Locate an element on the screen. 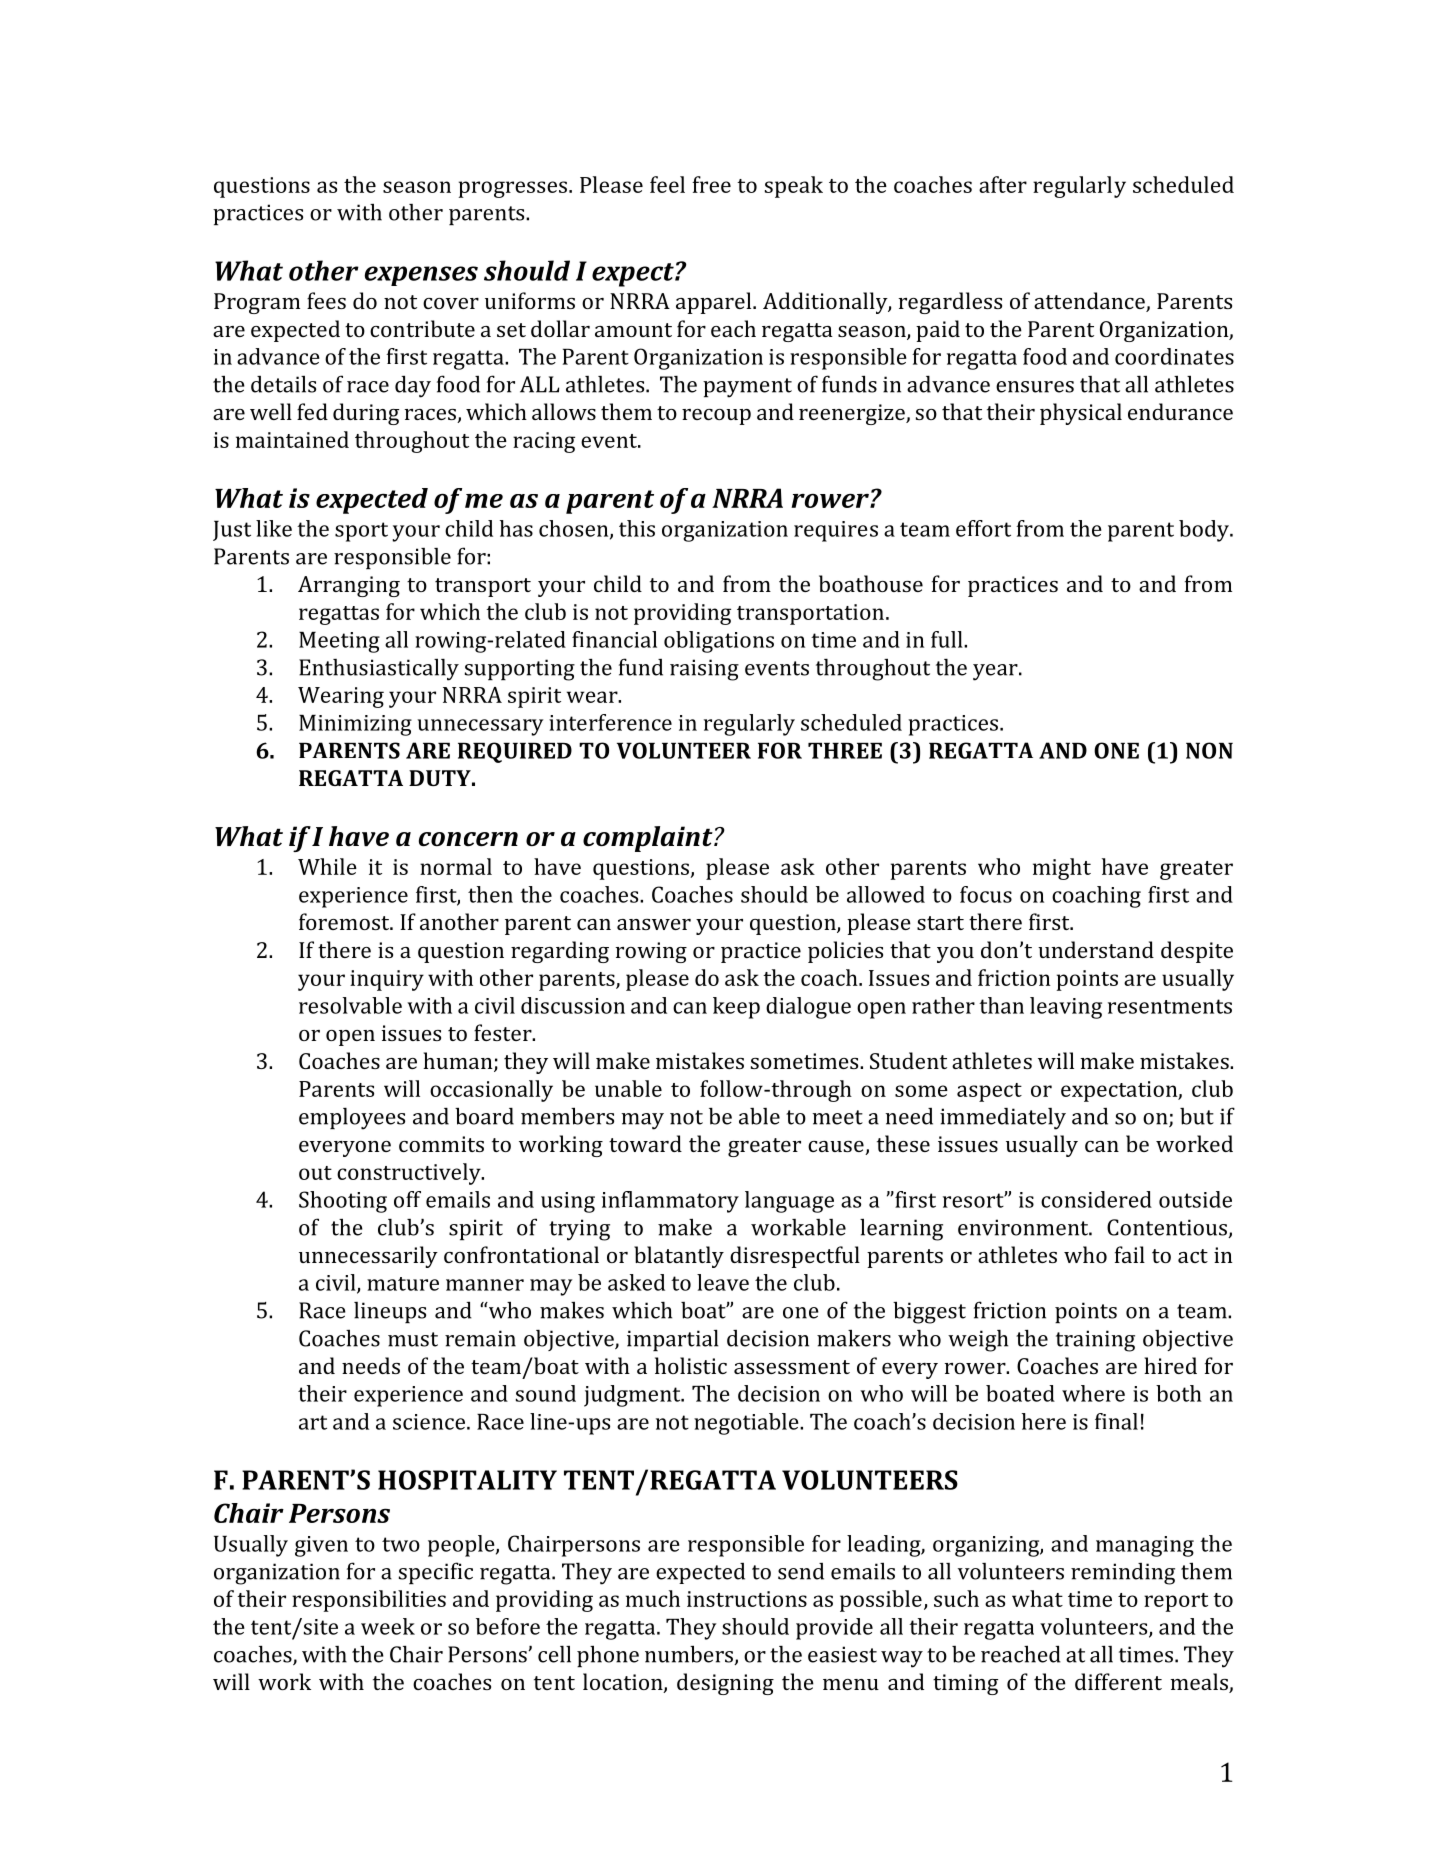  understand is located at coordinates (1096, 949).
